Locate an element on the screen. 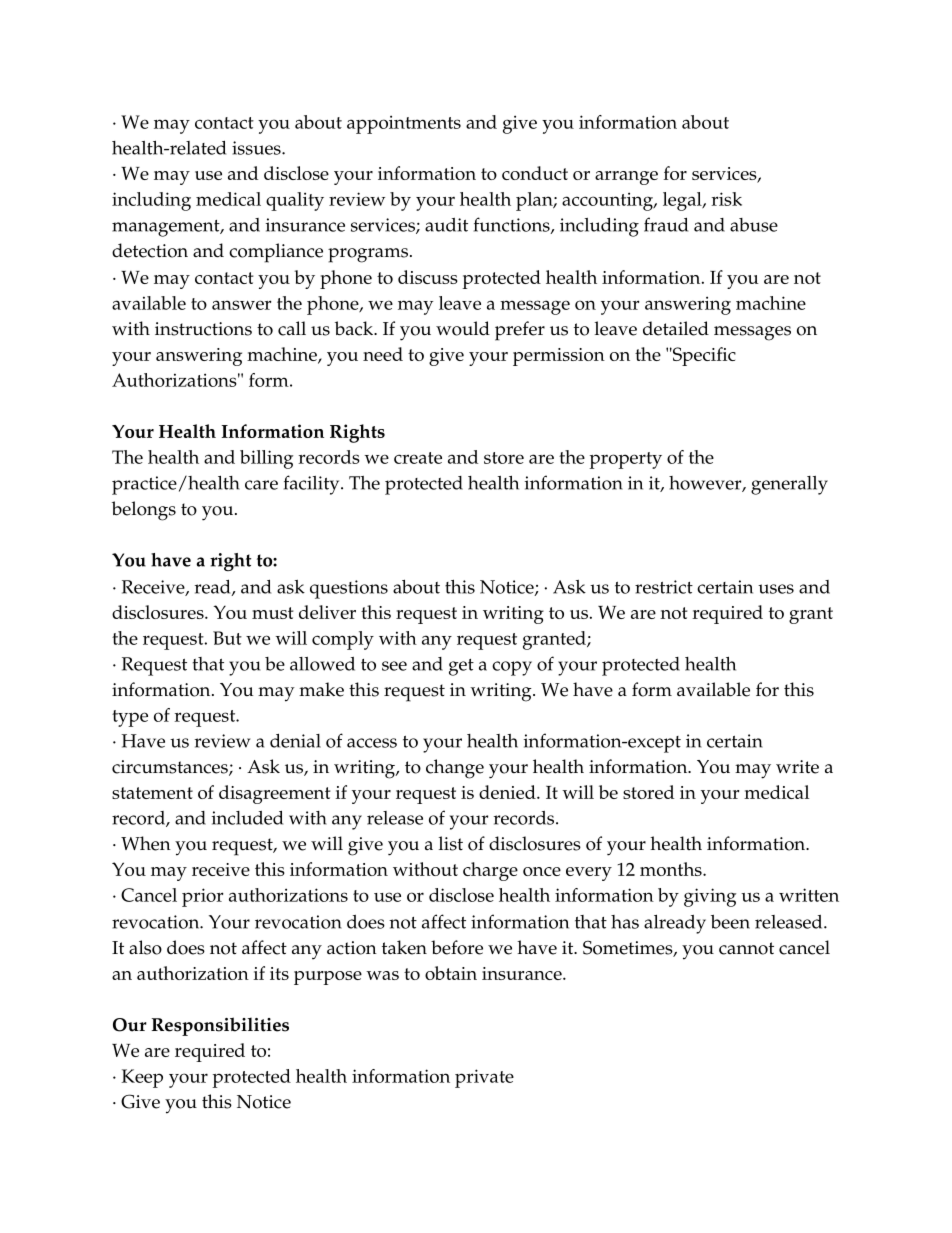 The width and height of the screenshot is (952, 1233). detailed is located at coordinates (676, 328).
